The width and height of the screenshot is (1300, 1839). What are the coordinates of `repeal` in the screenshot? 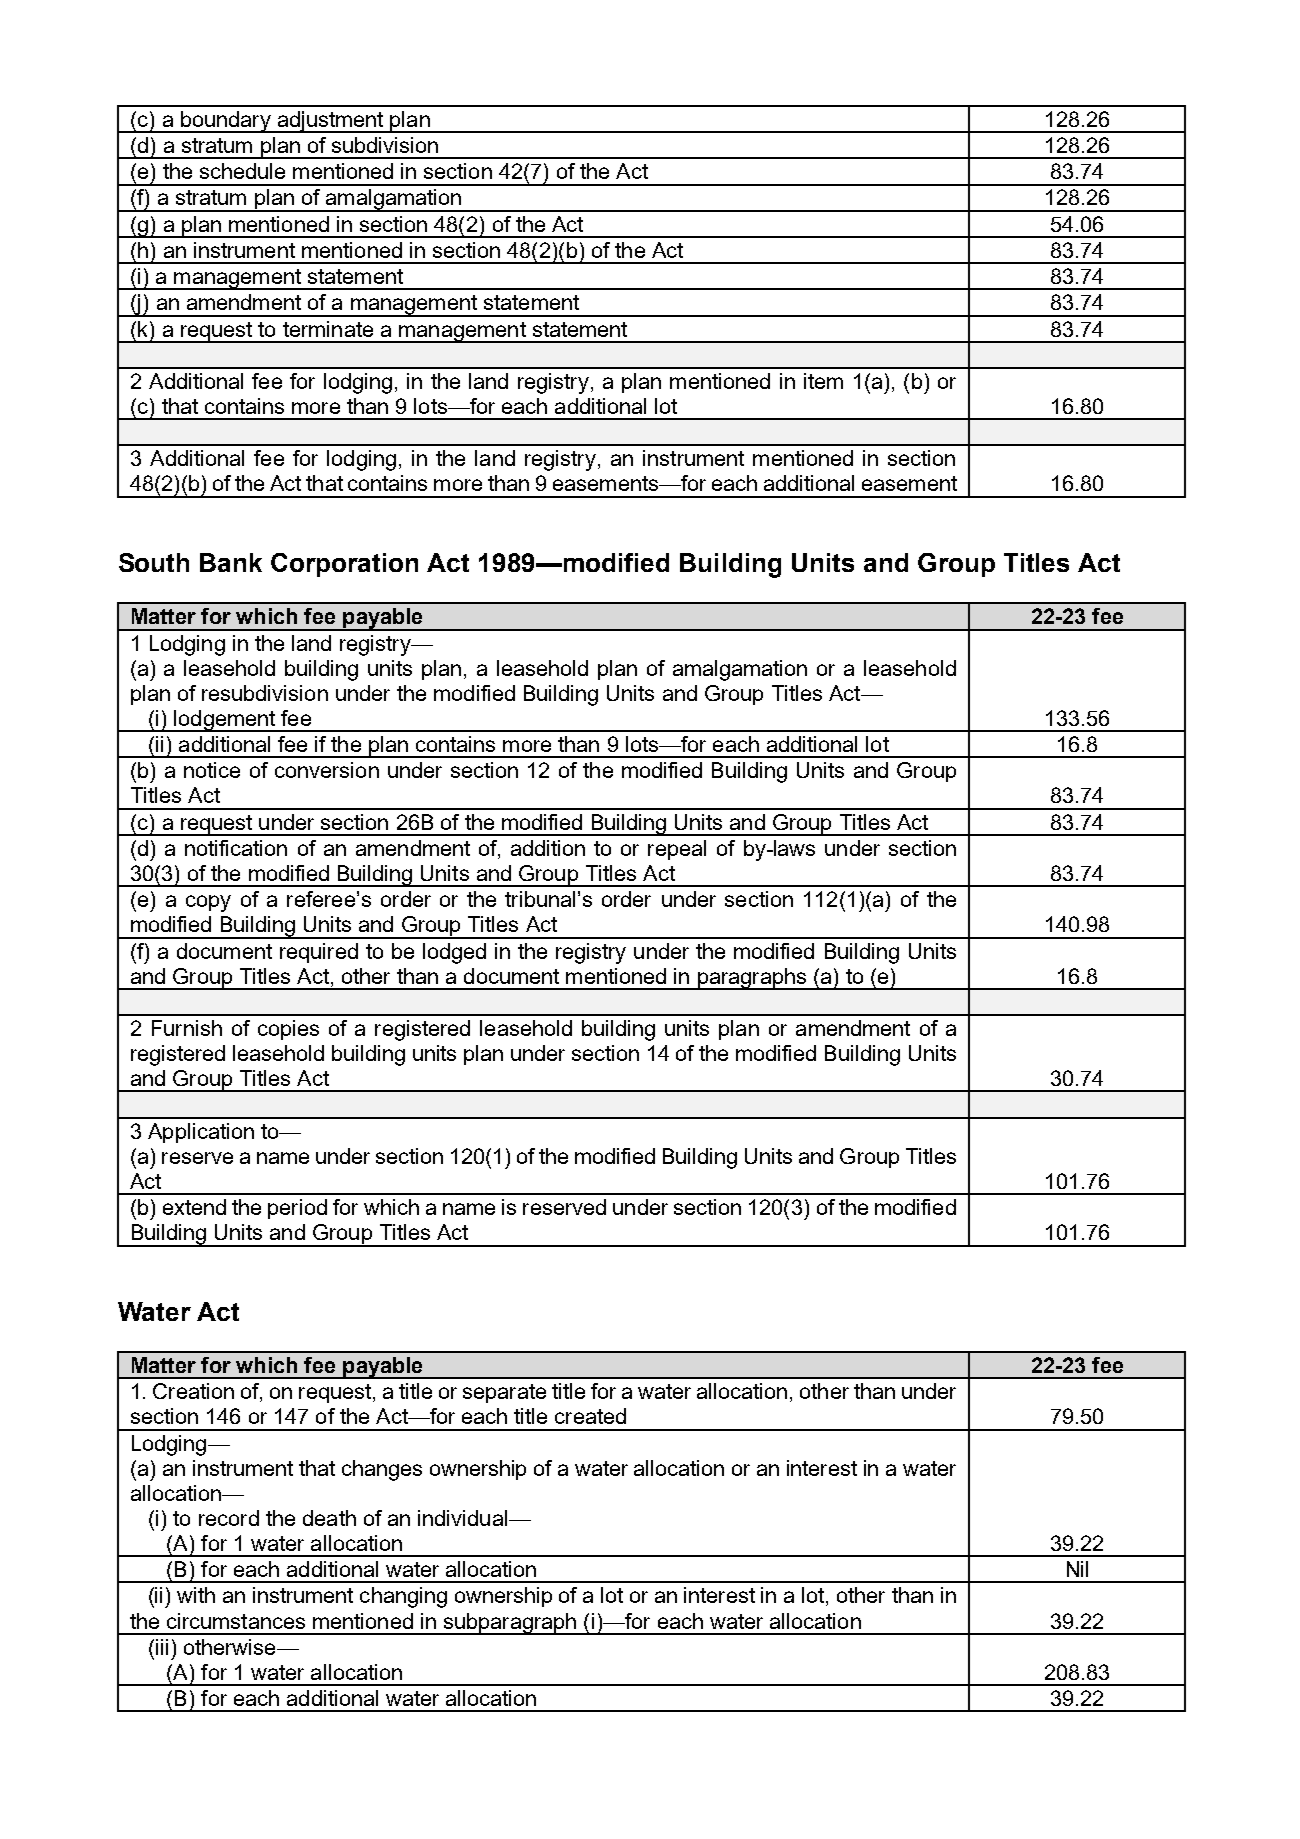 It's located at (677, 850).
